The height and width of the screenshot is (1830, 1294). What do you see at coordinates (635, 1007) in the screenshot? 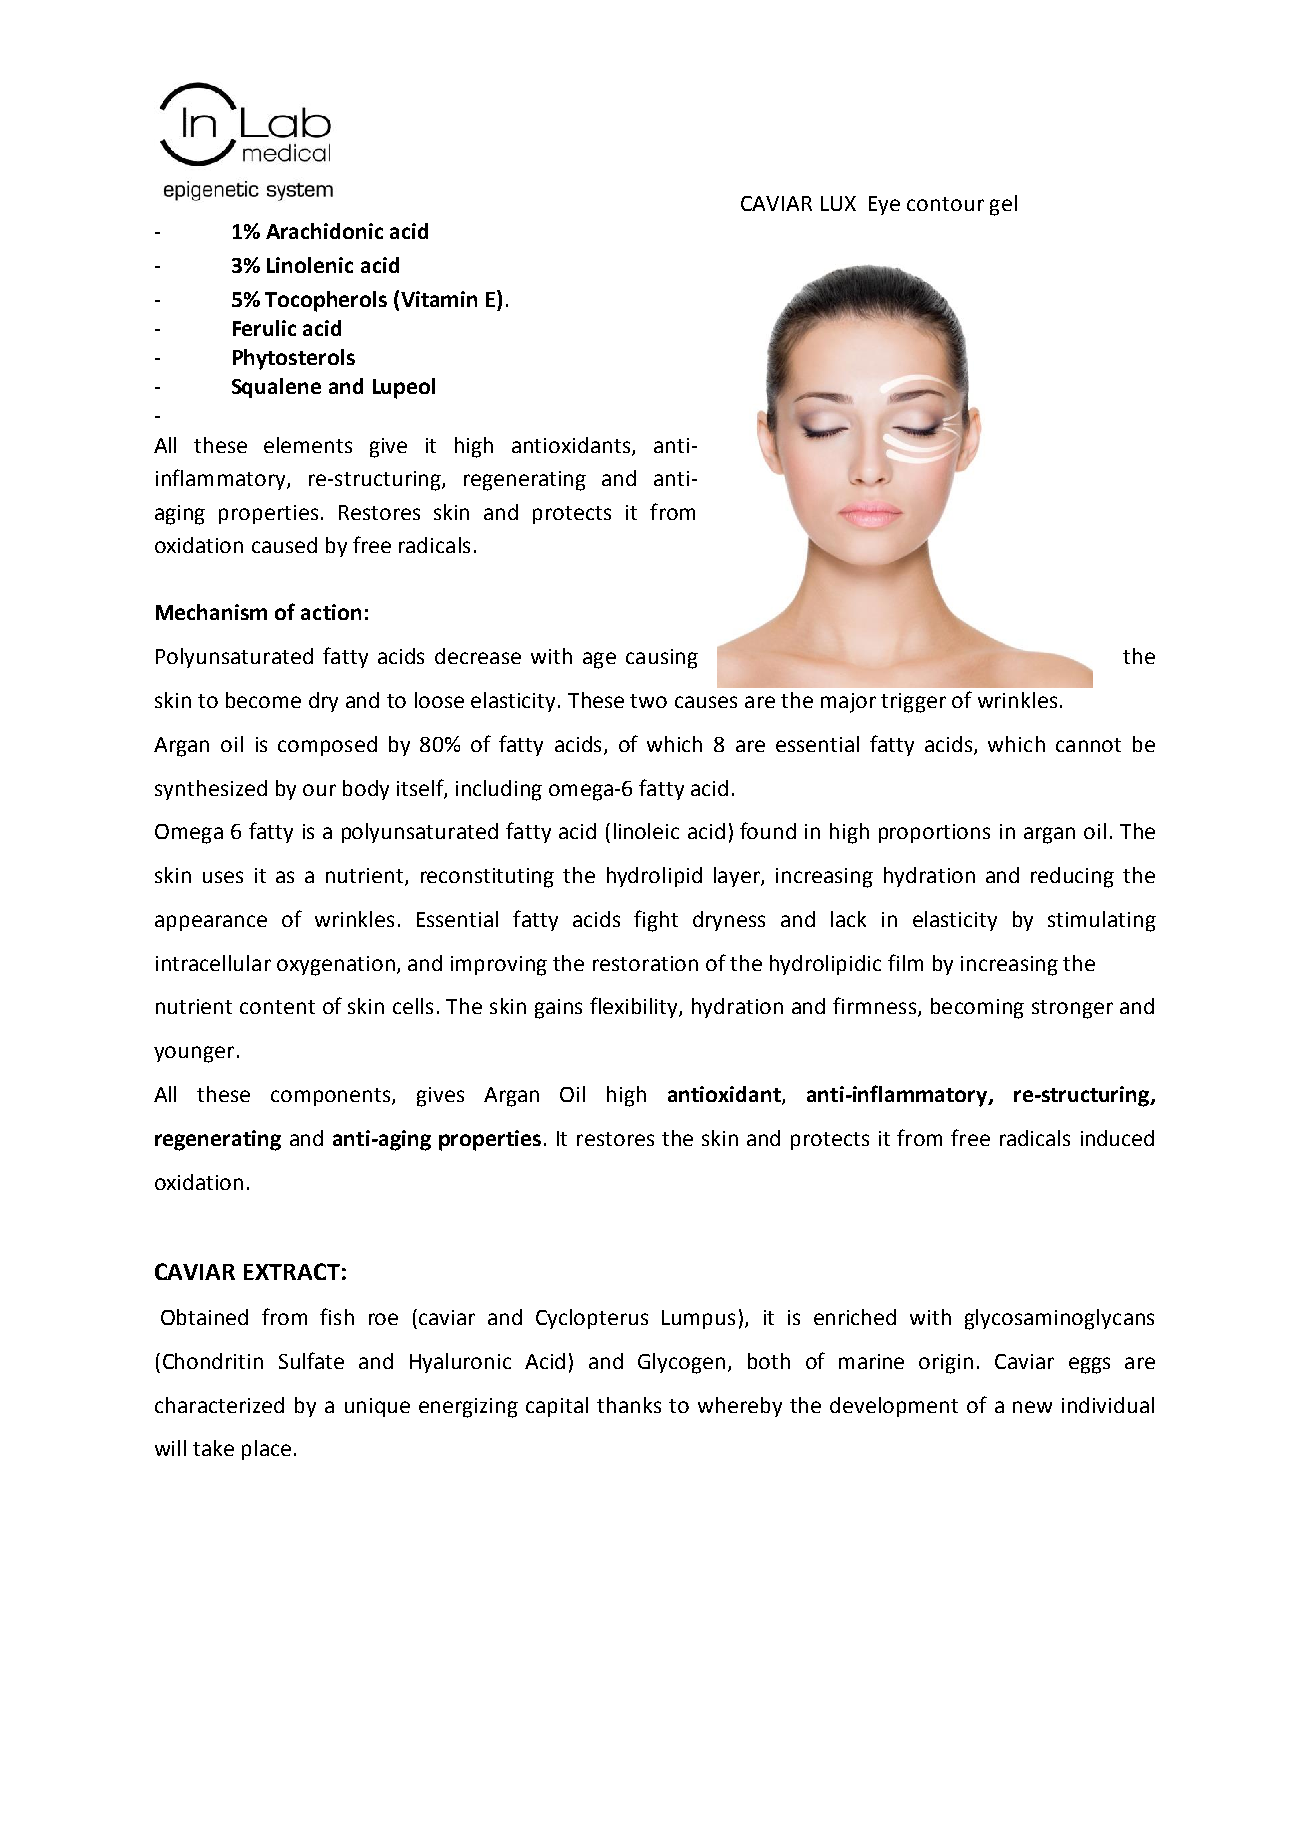
I see `flexibility` at bounding box center [635, 1007].
